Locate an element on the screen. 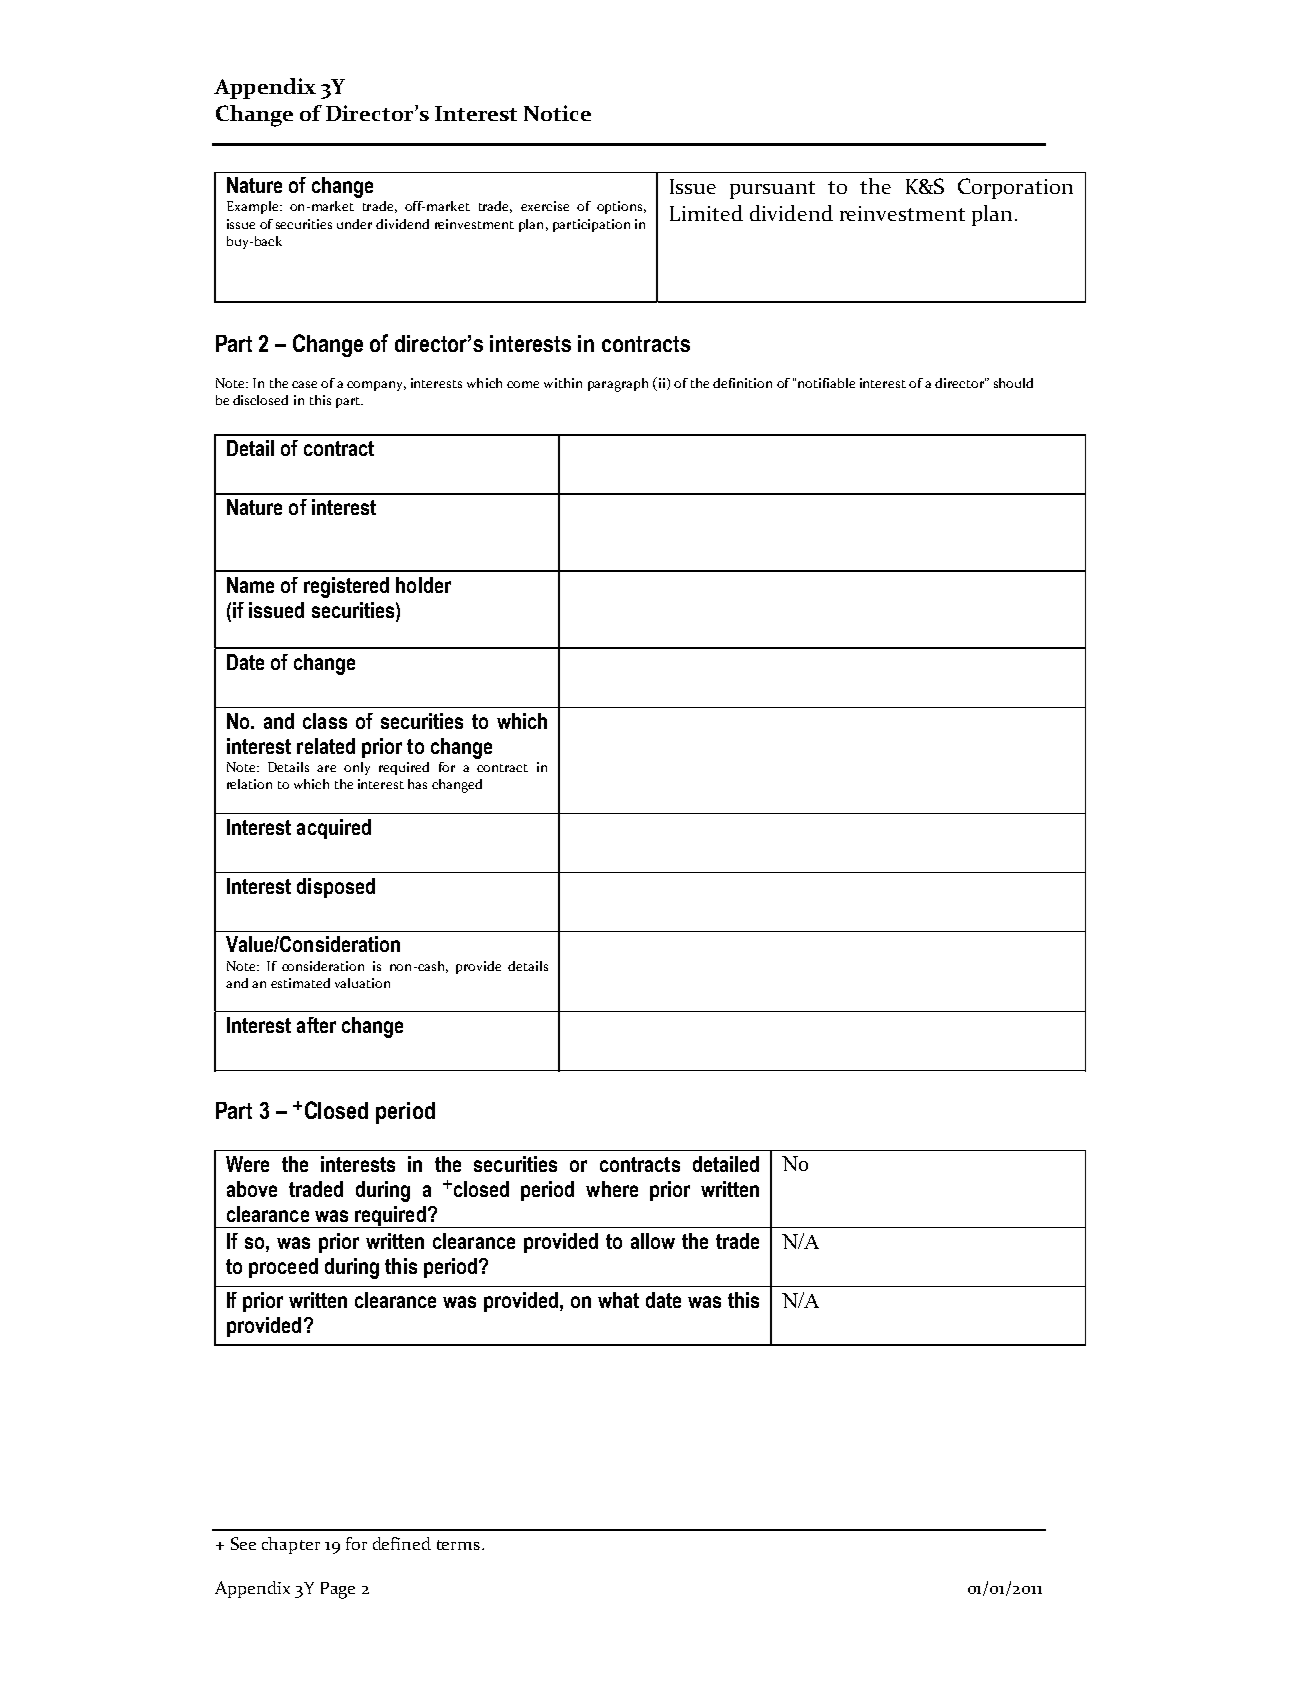  chapter is located at coordinates (291, 1545).
